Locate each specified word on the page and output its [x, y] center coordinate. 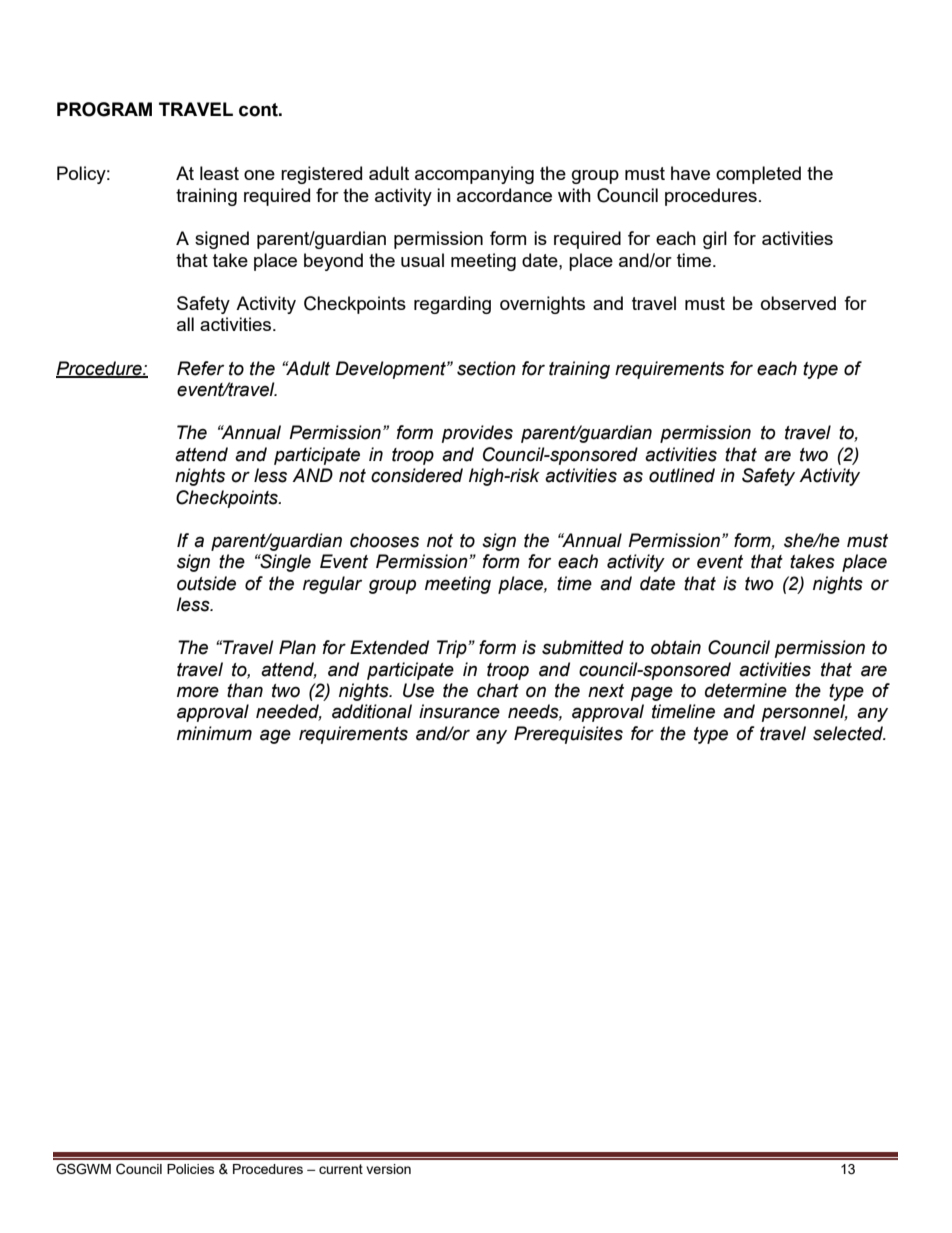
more [198, 692]
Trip [453, 649]
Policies [191, 1169]
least [219, 173]
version [388, 1169]
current [341, 1169]
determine [746, 690]
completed [758, 175]
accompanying [474, 175]
